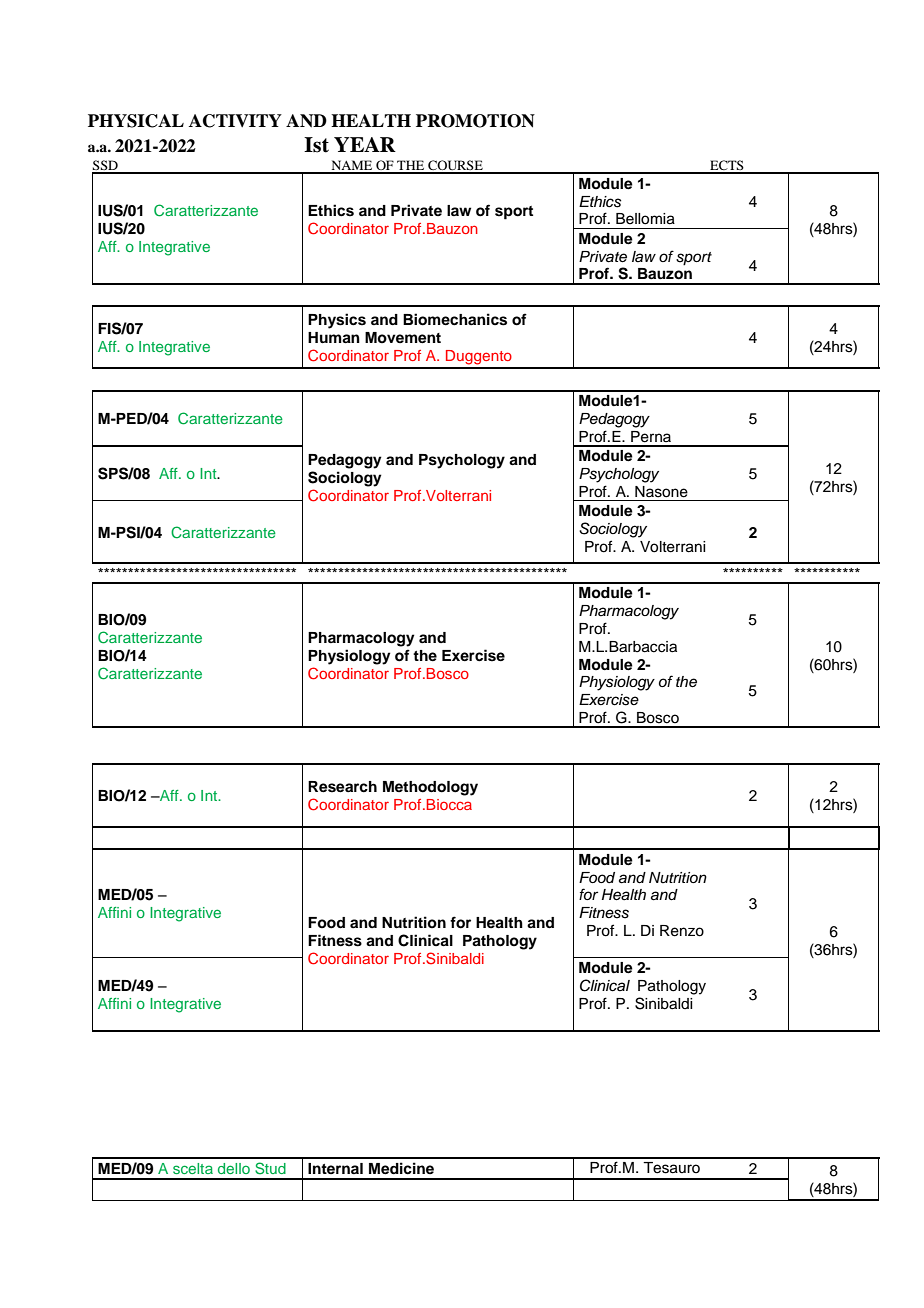 The height and width of the image is (1308, 924). What do you see at coordinates (136, 121) in the image?
I see `PHYSICAL` at bounding box center [136, 121].
